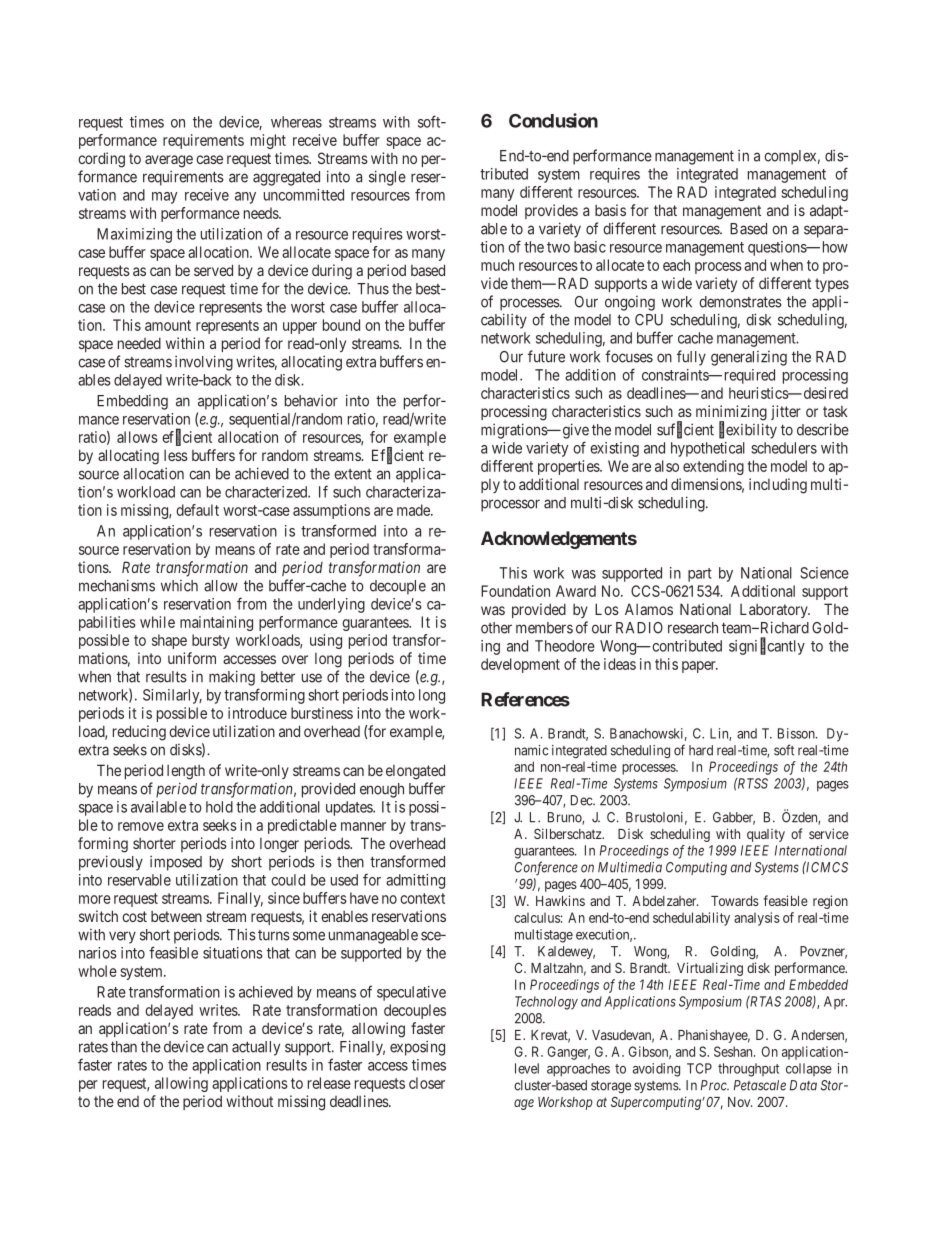  What do you see at coordinates (216, 623) in the page?
I see `maintaining` at bounding box center [216, 623].
